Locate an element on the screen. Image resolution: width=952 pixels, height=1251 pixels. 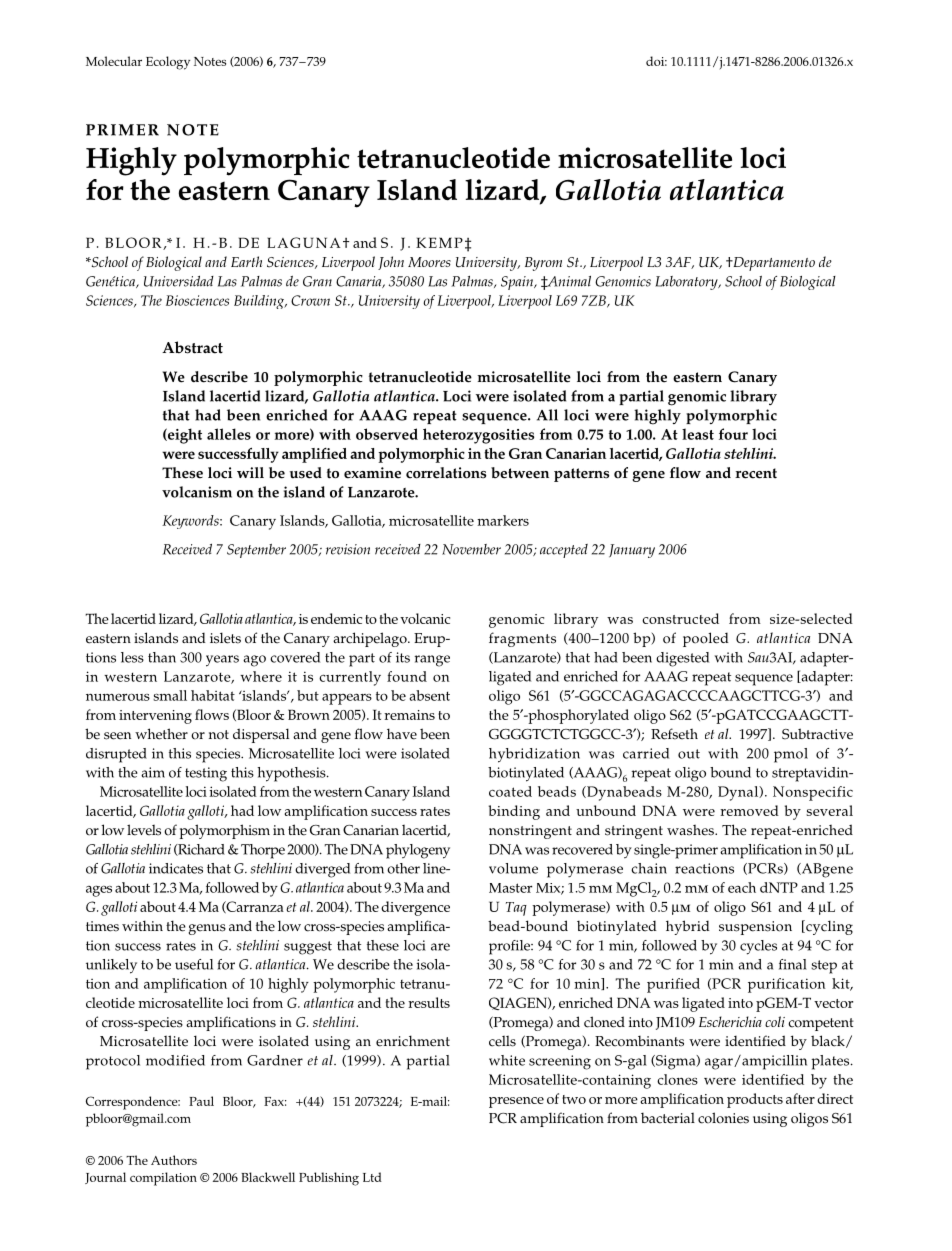
islets is located at coordinates (225, 638).
